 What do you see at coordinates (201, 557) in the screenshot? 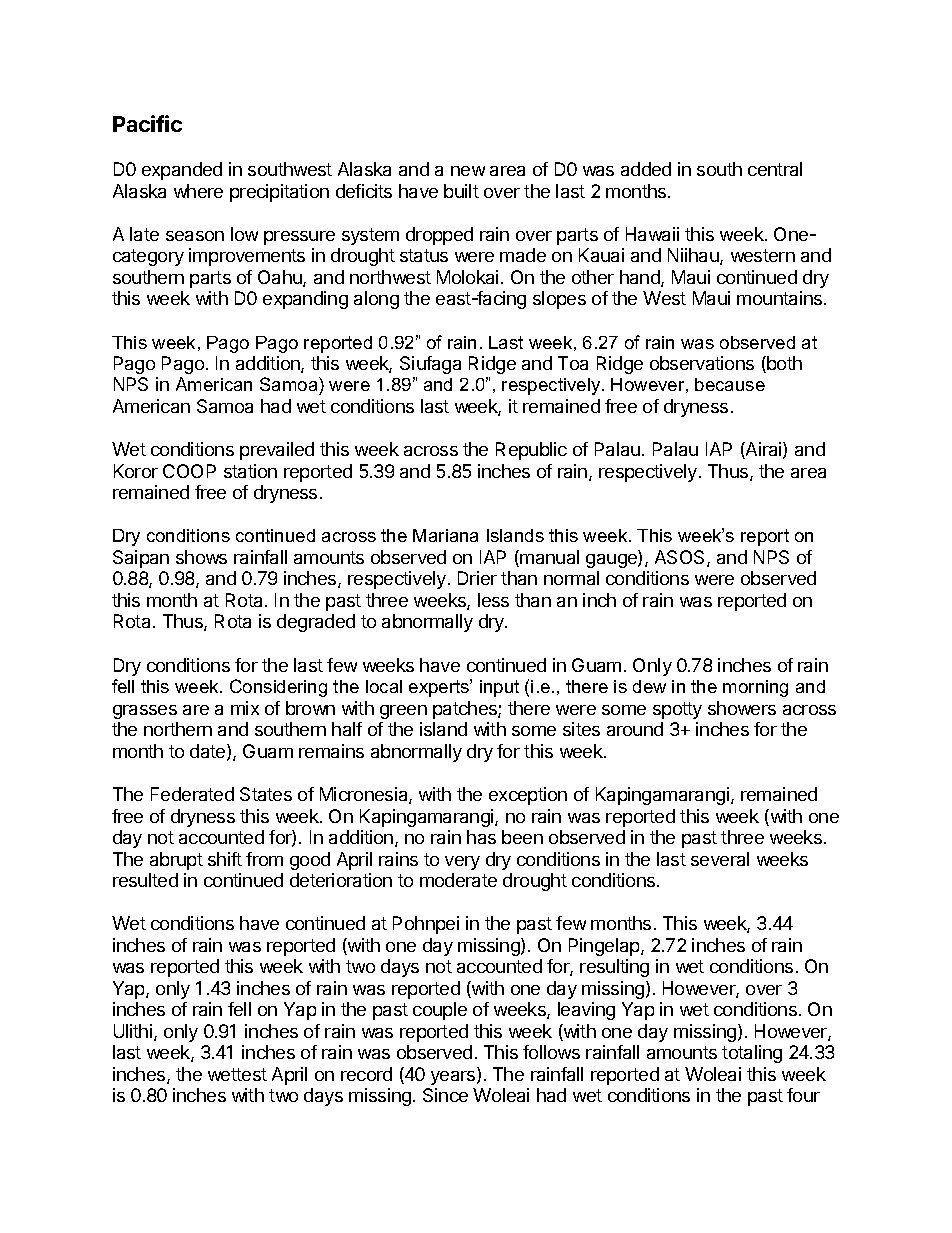
I see `shows` at bounding box center [201, 557].
